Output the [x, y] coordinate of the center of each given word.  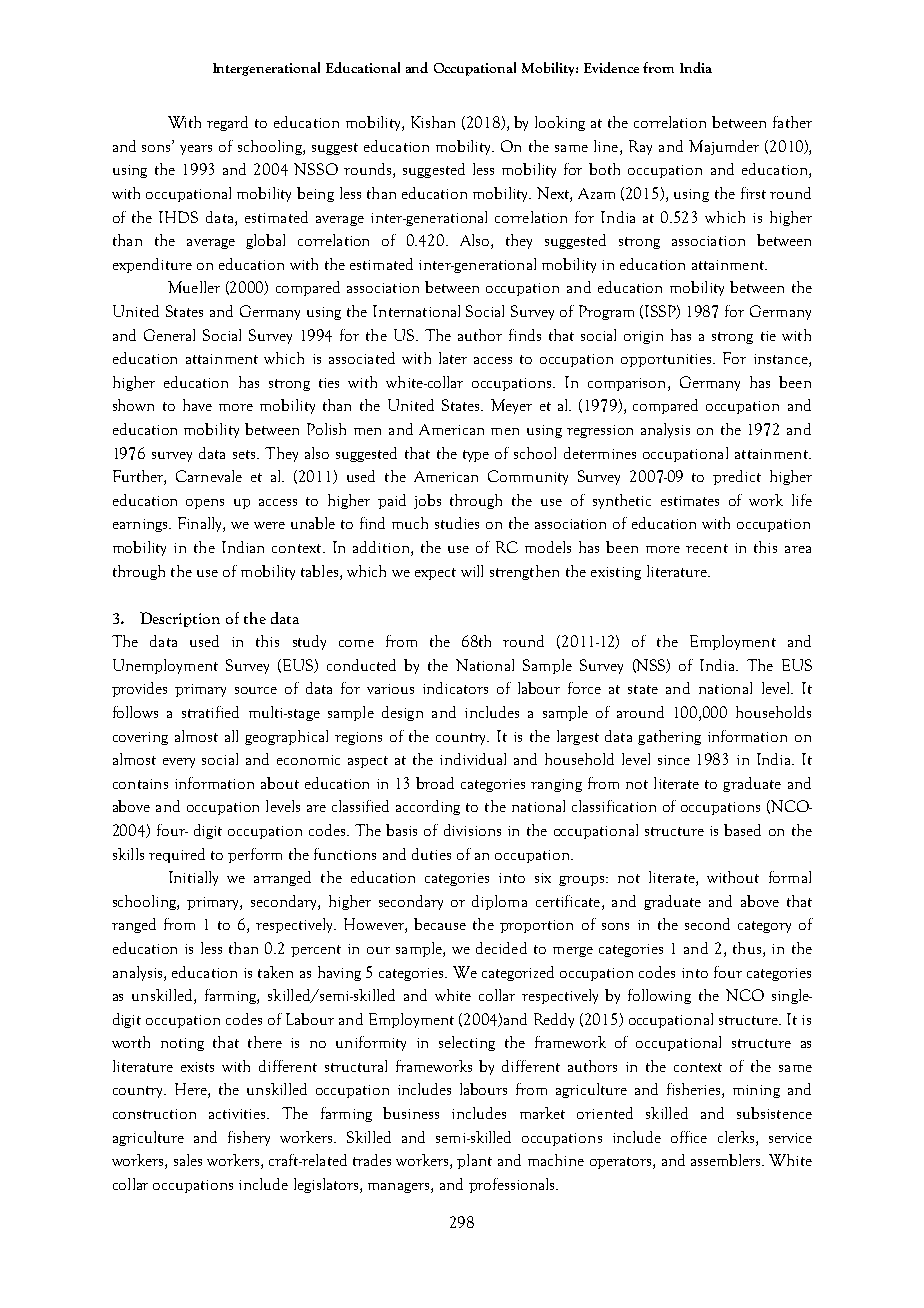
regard [227, 123]
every [179, 763]
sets [245, 454]
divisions [472, 830]
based [742, 830]
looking [560, 123]
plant [474, 1161]
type [476, 456]
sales [188, 1160]
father [792, 122]
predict [737, 477]
